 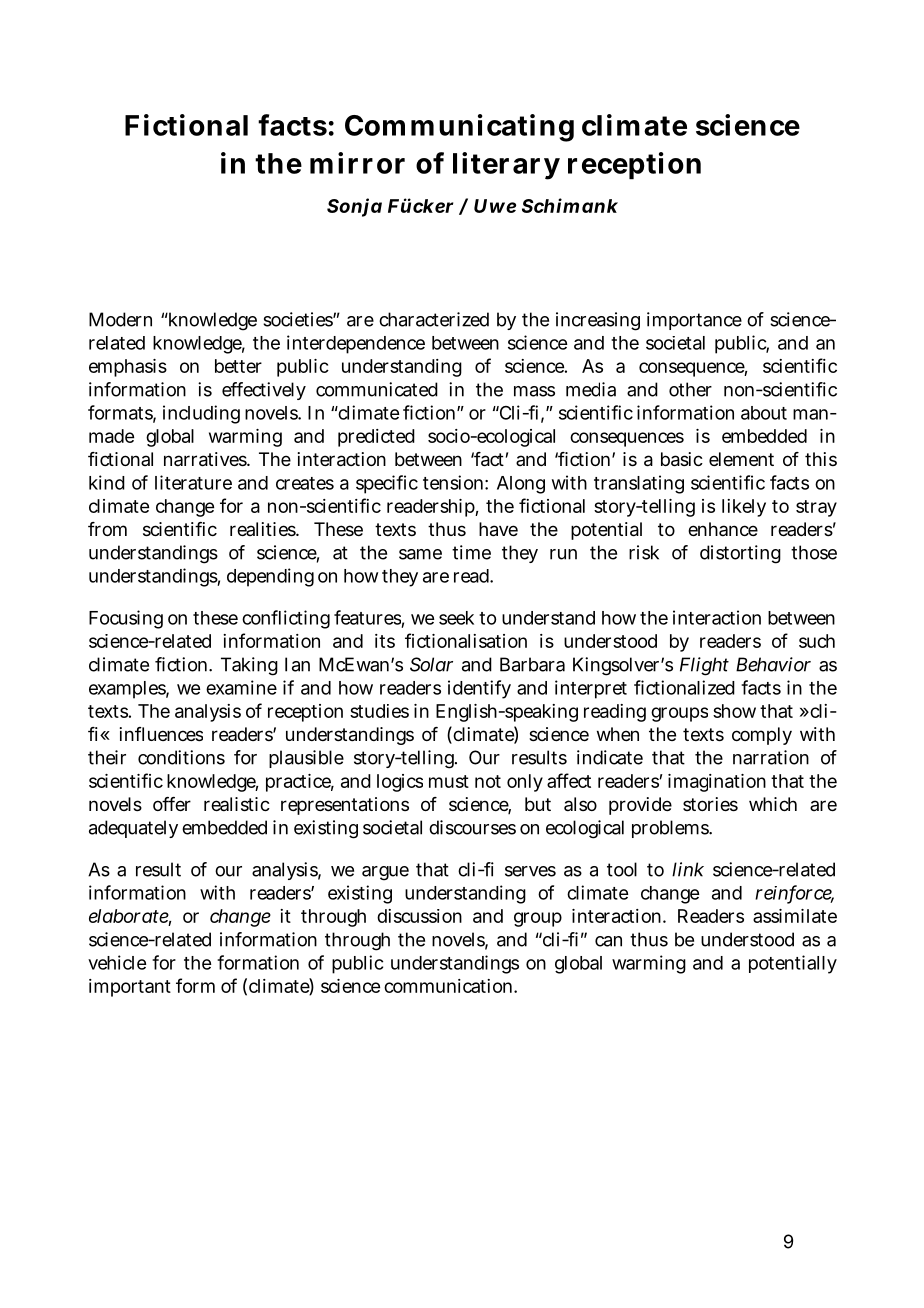 I want to click on communication, so click(x=449, y=986).
